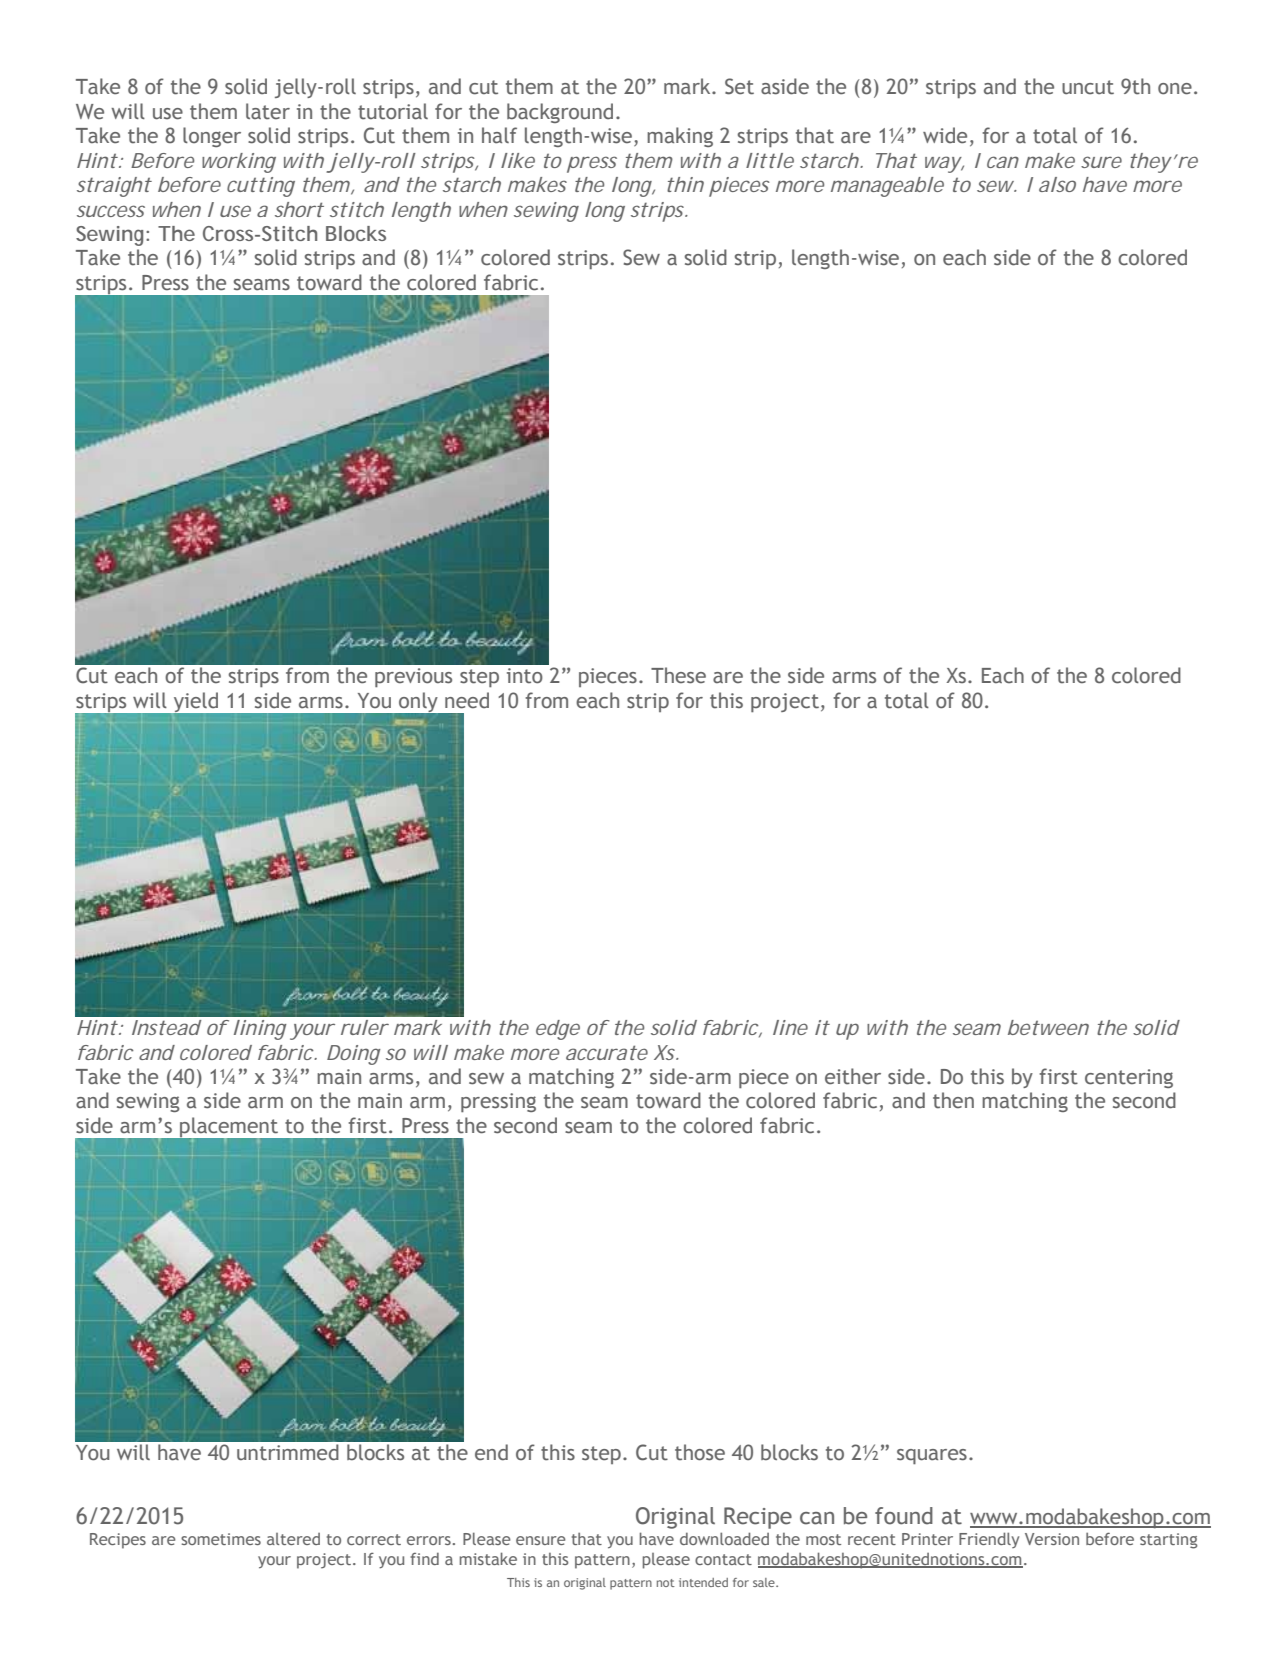  Describe the element at coordinates (1048, 1027) in the document. I see `between` at that location.
